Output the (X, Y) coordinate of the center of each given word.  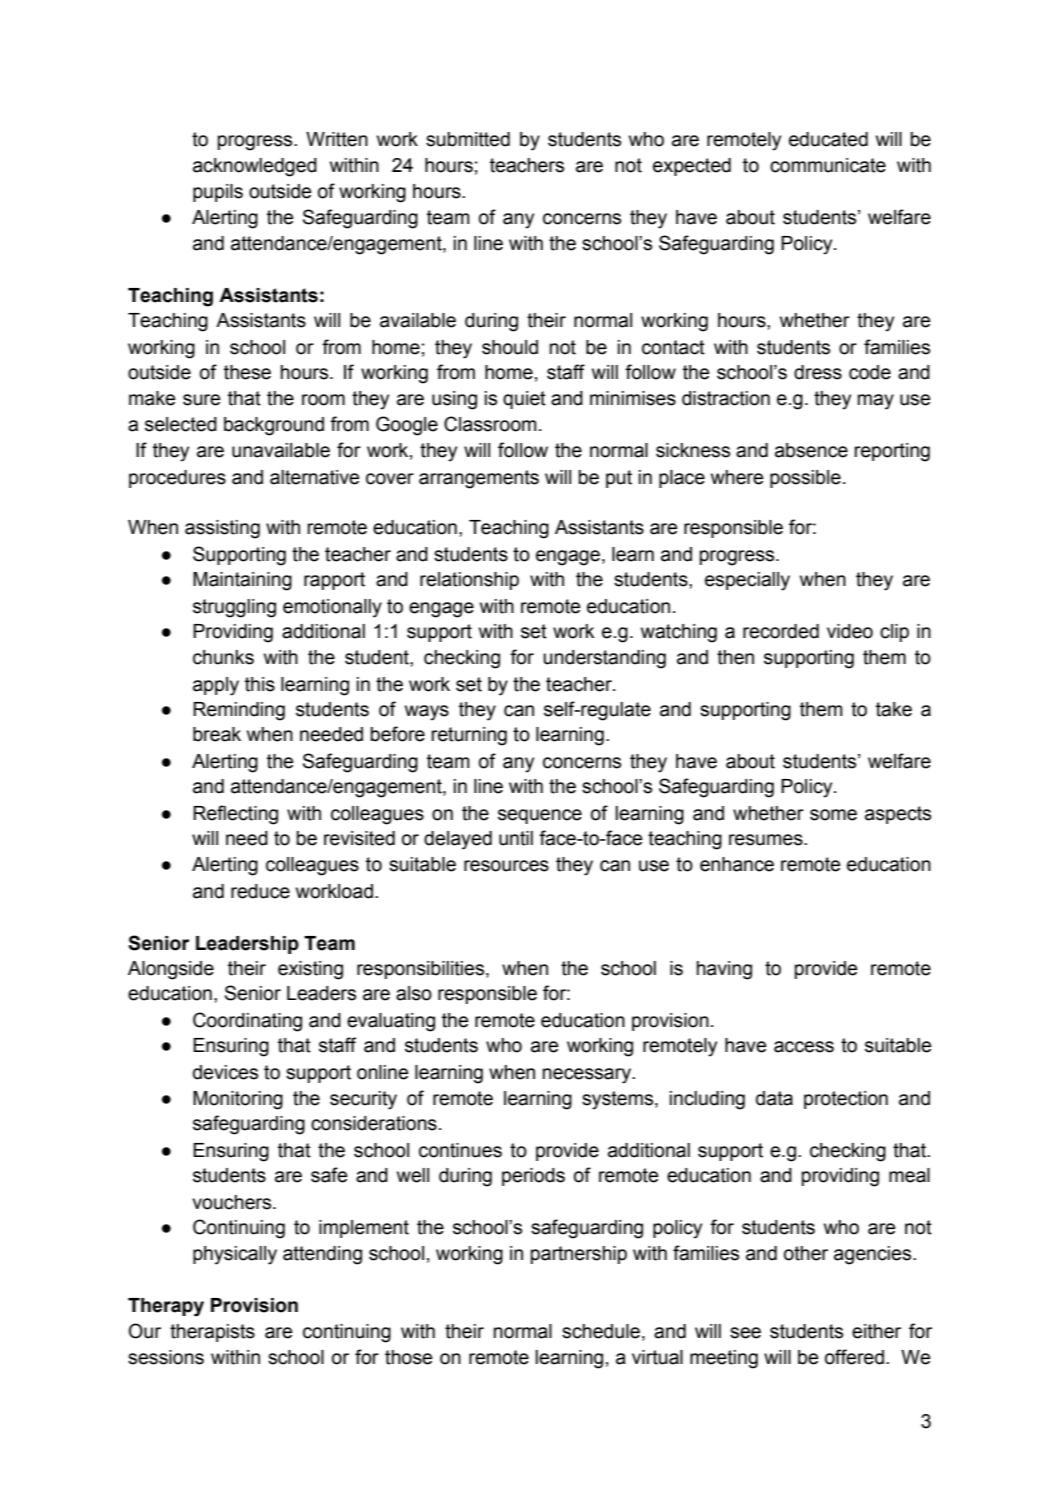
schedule (601, 1331)
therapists (212, 1333)
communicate (828, 165)
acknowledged (255, 167)
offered (854, 1357)
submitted (468, 139)
